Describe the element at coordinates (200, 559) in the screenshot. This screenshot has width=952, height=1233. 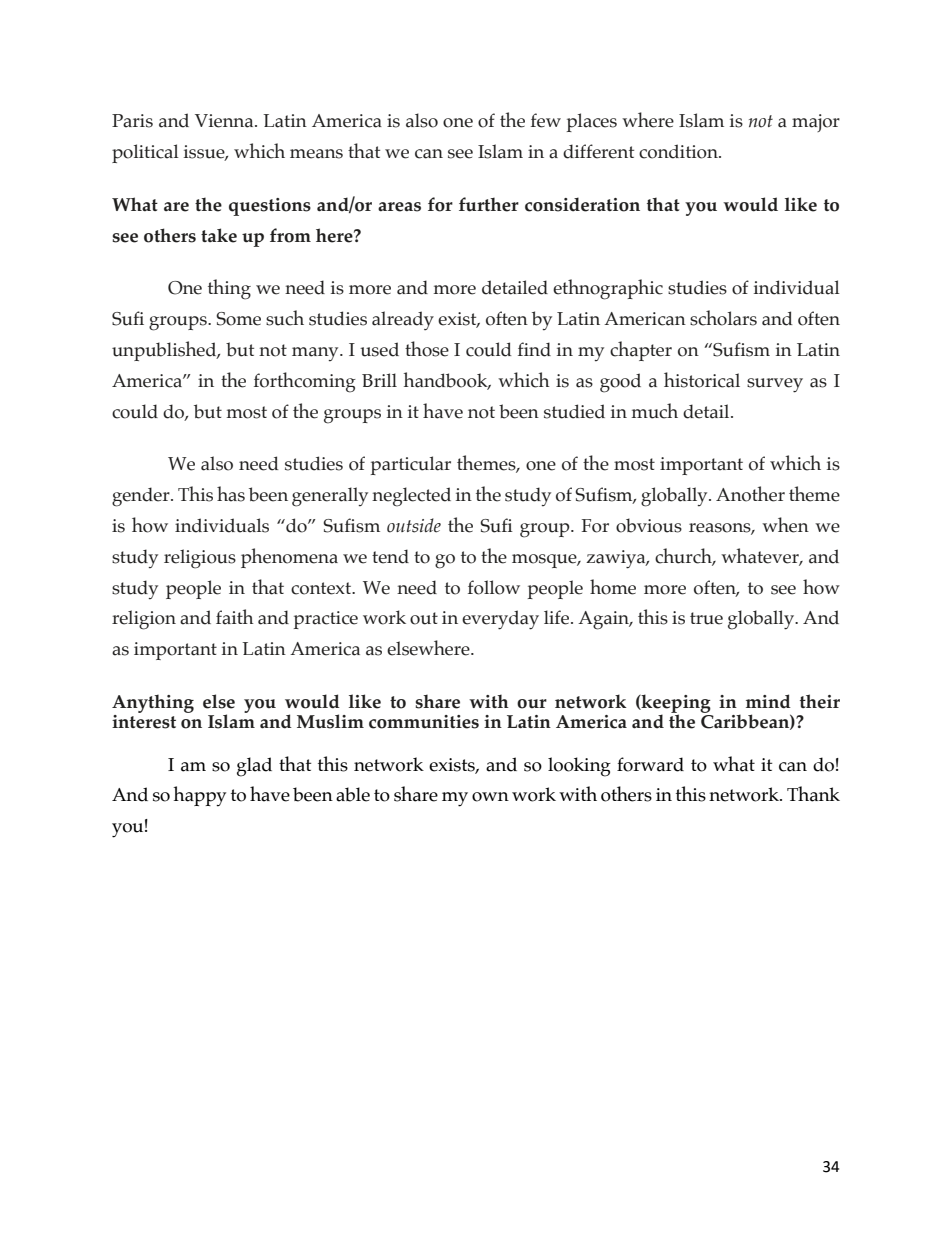
I see `religious` at that location.
